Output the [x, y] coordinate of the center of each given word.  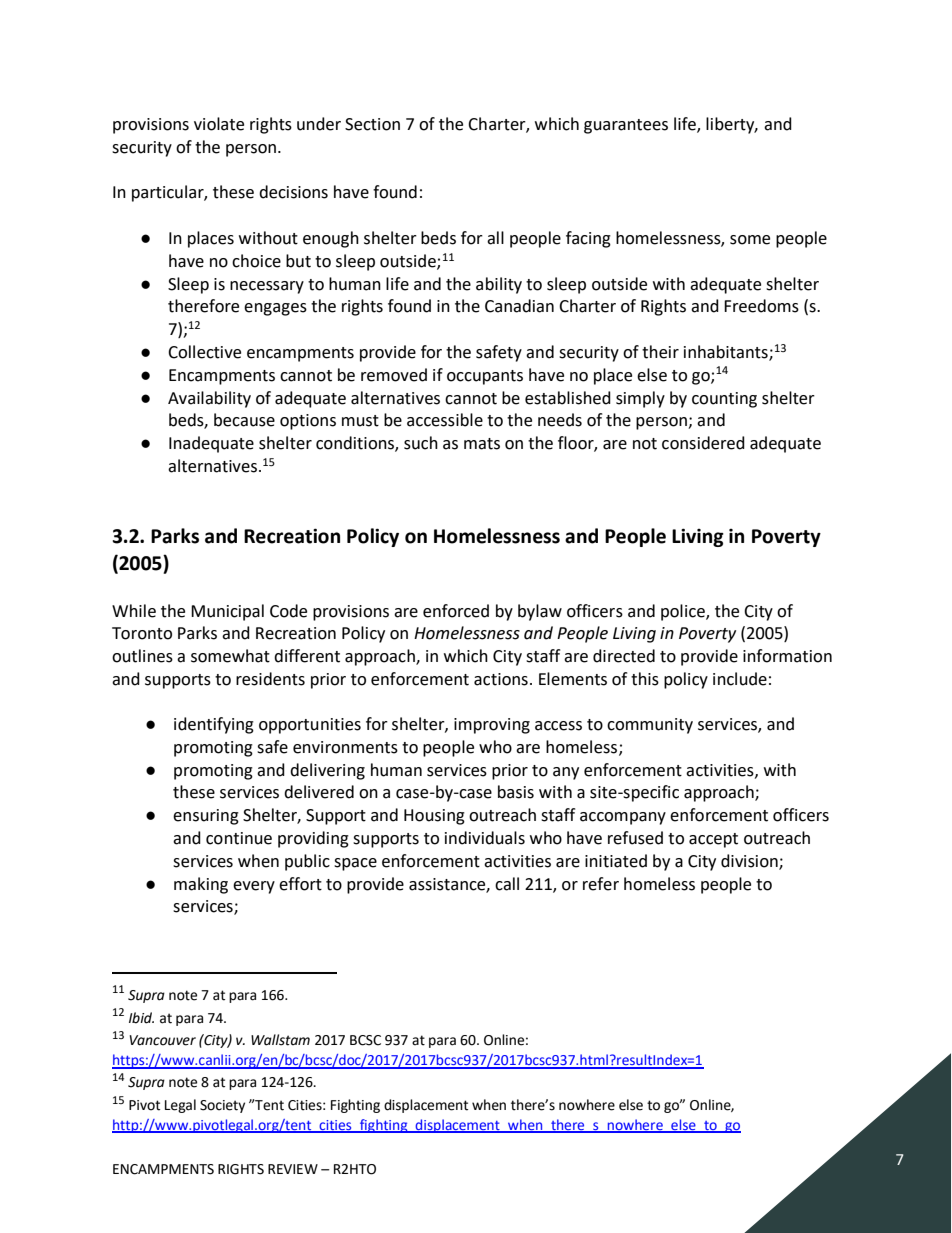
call [507, 884]
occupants [485, 377]
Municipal [227, 612]
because [244, 420]
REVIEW [293, 1169]
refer [601, 884]
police [684, 612]
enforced [456, 611]
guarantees [626, 126]
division [750, 861]
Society [222, 1106]
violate [219, 124]
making [201, 885]
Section [372, 124]
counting [724, 400]
